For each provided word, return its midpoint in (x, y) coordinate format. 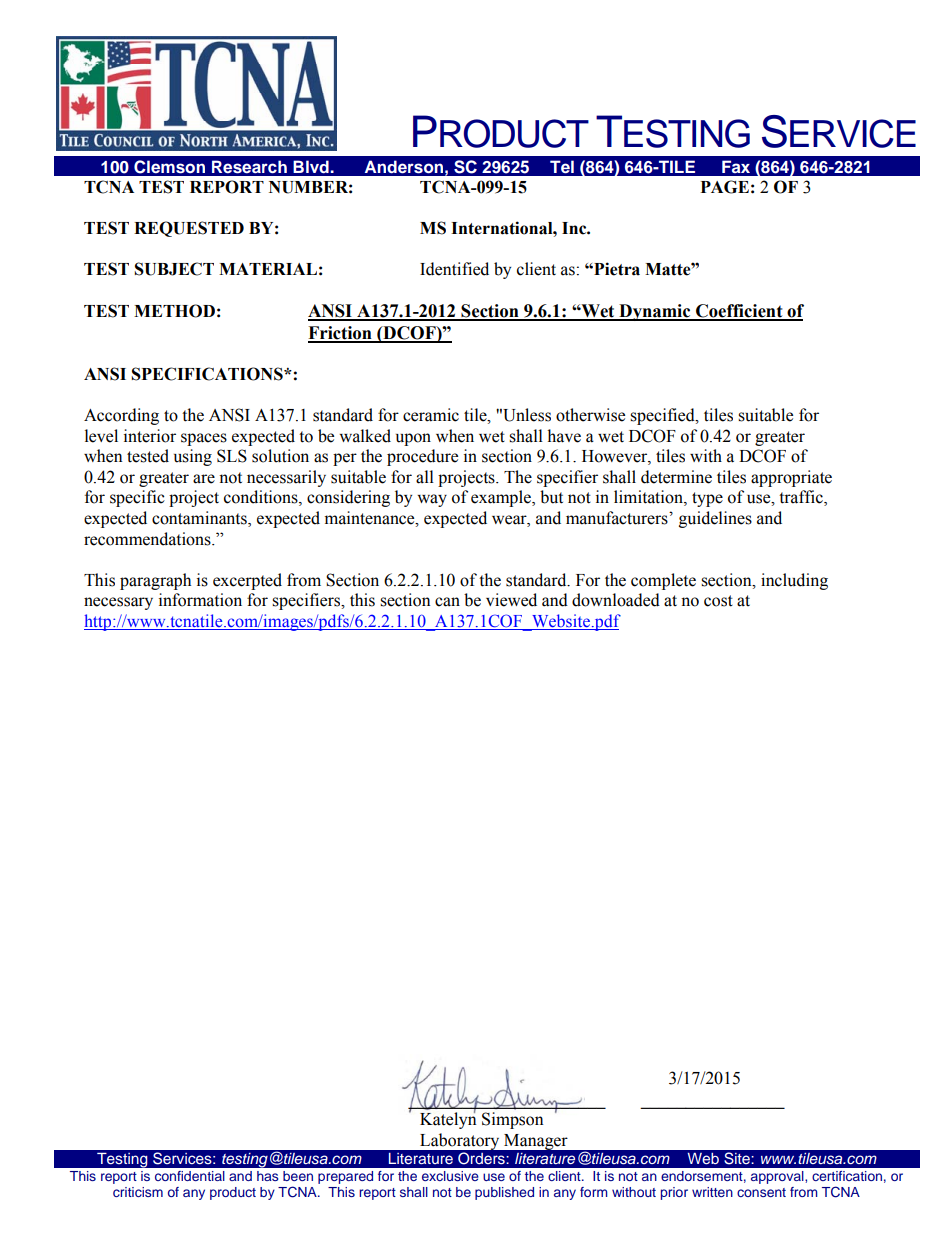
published (504, 1193)
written (712, 1192)
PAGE (725, 187)
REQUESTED (189, 229)
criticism (138, 1192)
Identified (454, 269)
